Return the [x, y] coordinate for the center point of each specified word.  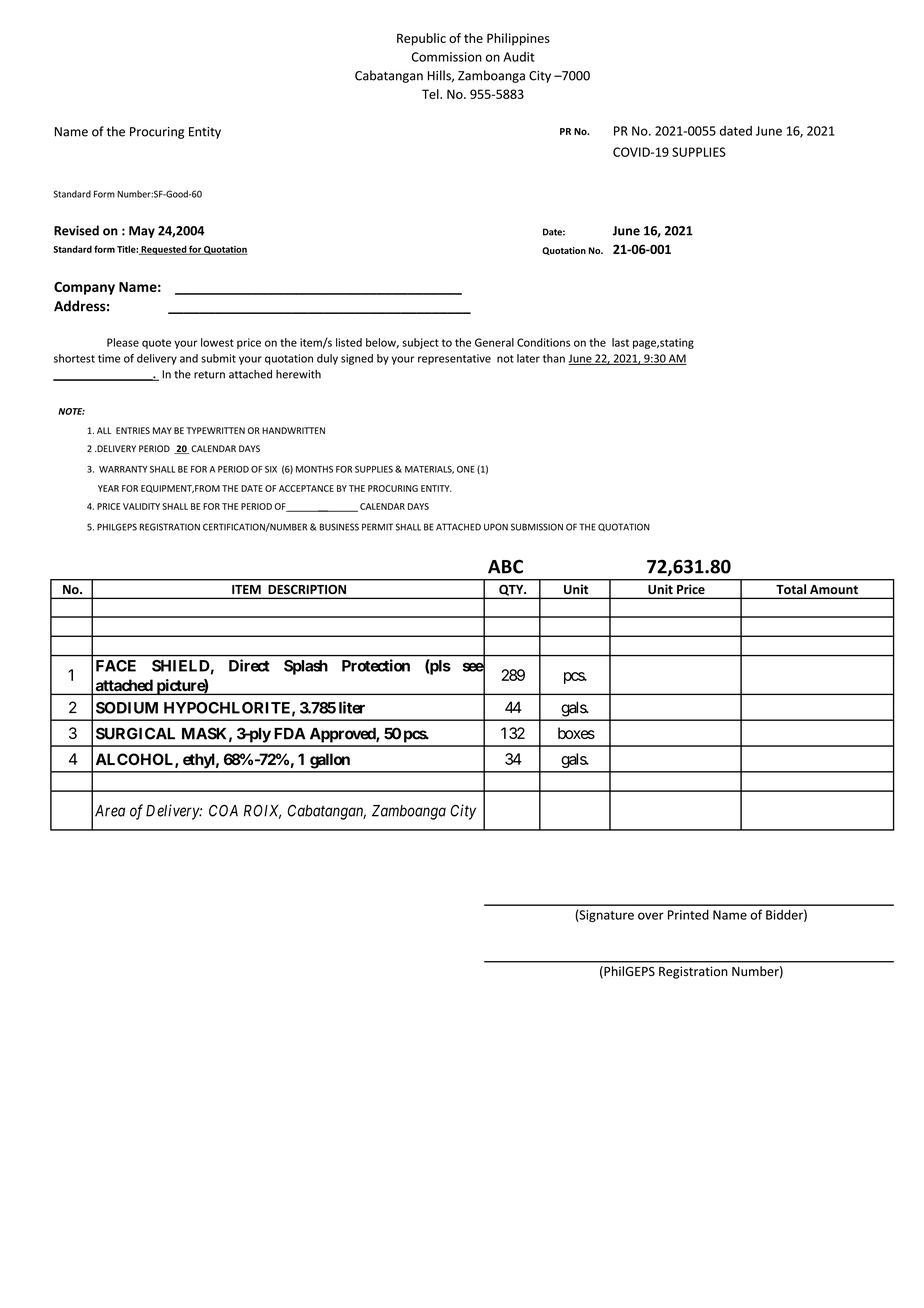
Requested [163, 250]
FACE [116, 666]
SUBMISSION [537, 527]
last [620, 342]
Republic [421, 39]
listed [349, 342]
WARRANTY [123, 469]
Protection [376, 665]
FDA [290, 734]
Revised [76, 230]
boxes [576, 733]
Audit [519, 57]
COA [223, 810]
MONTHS [314, 469]
